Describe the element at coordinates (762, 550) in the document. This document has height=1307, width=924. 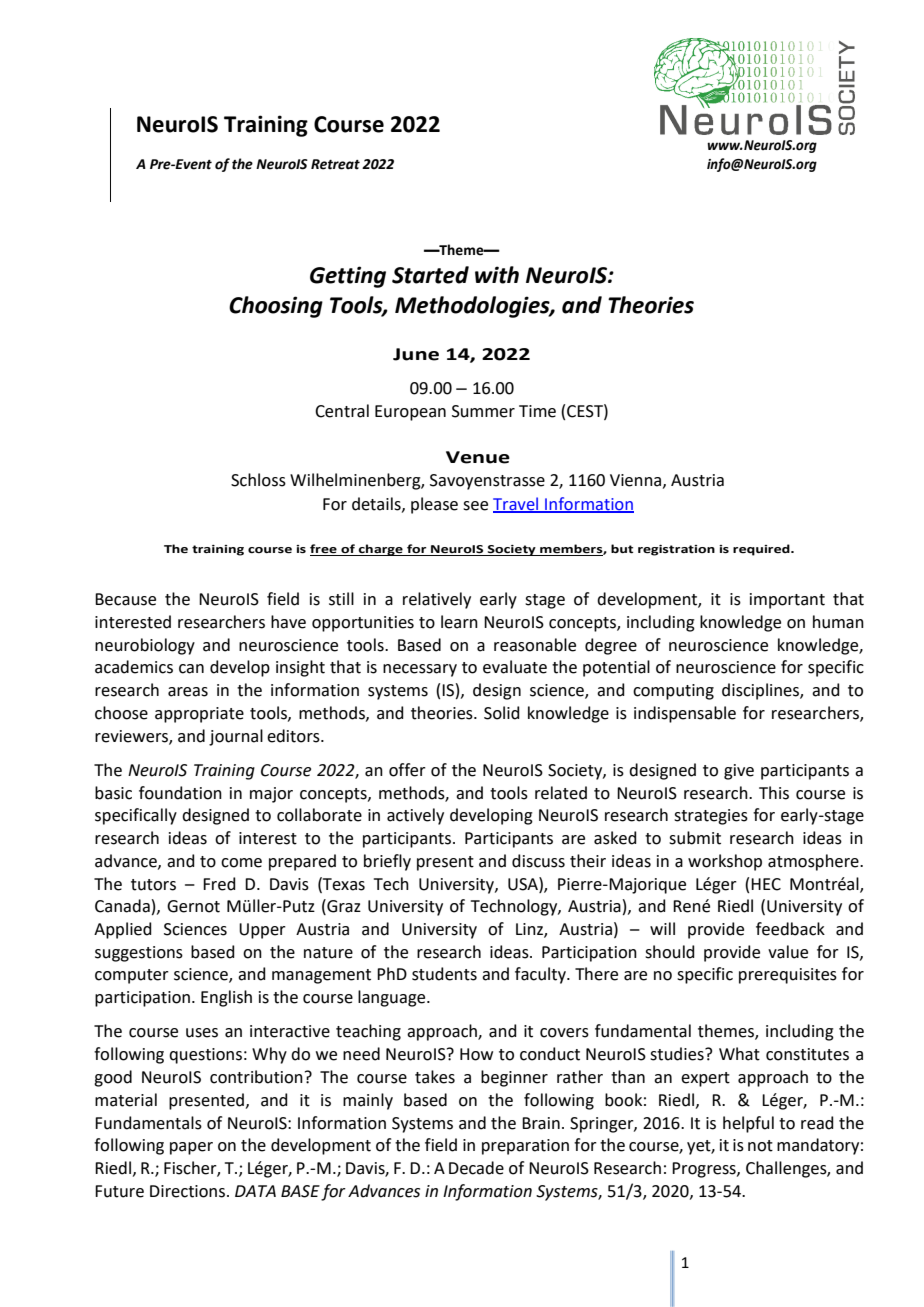
I see `required` at that location.
